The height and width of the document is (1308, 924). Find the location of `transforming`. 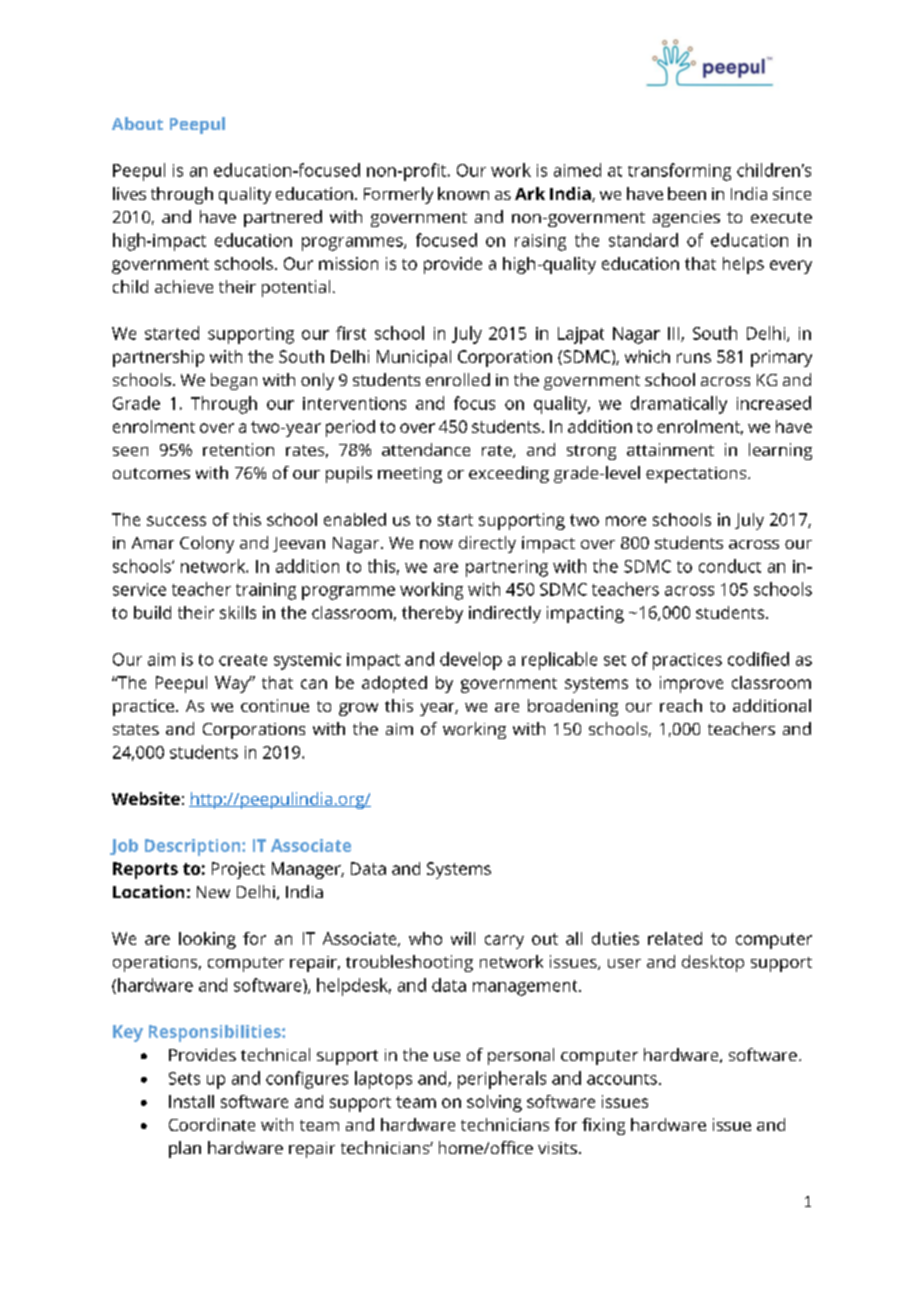

transforming is located at coordinates (679, 172).
